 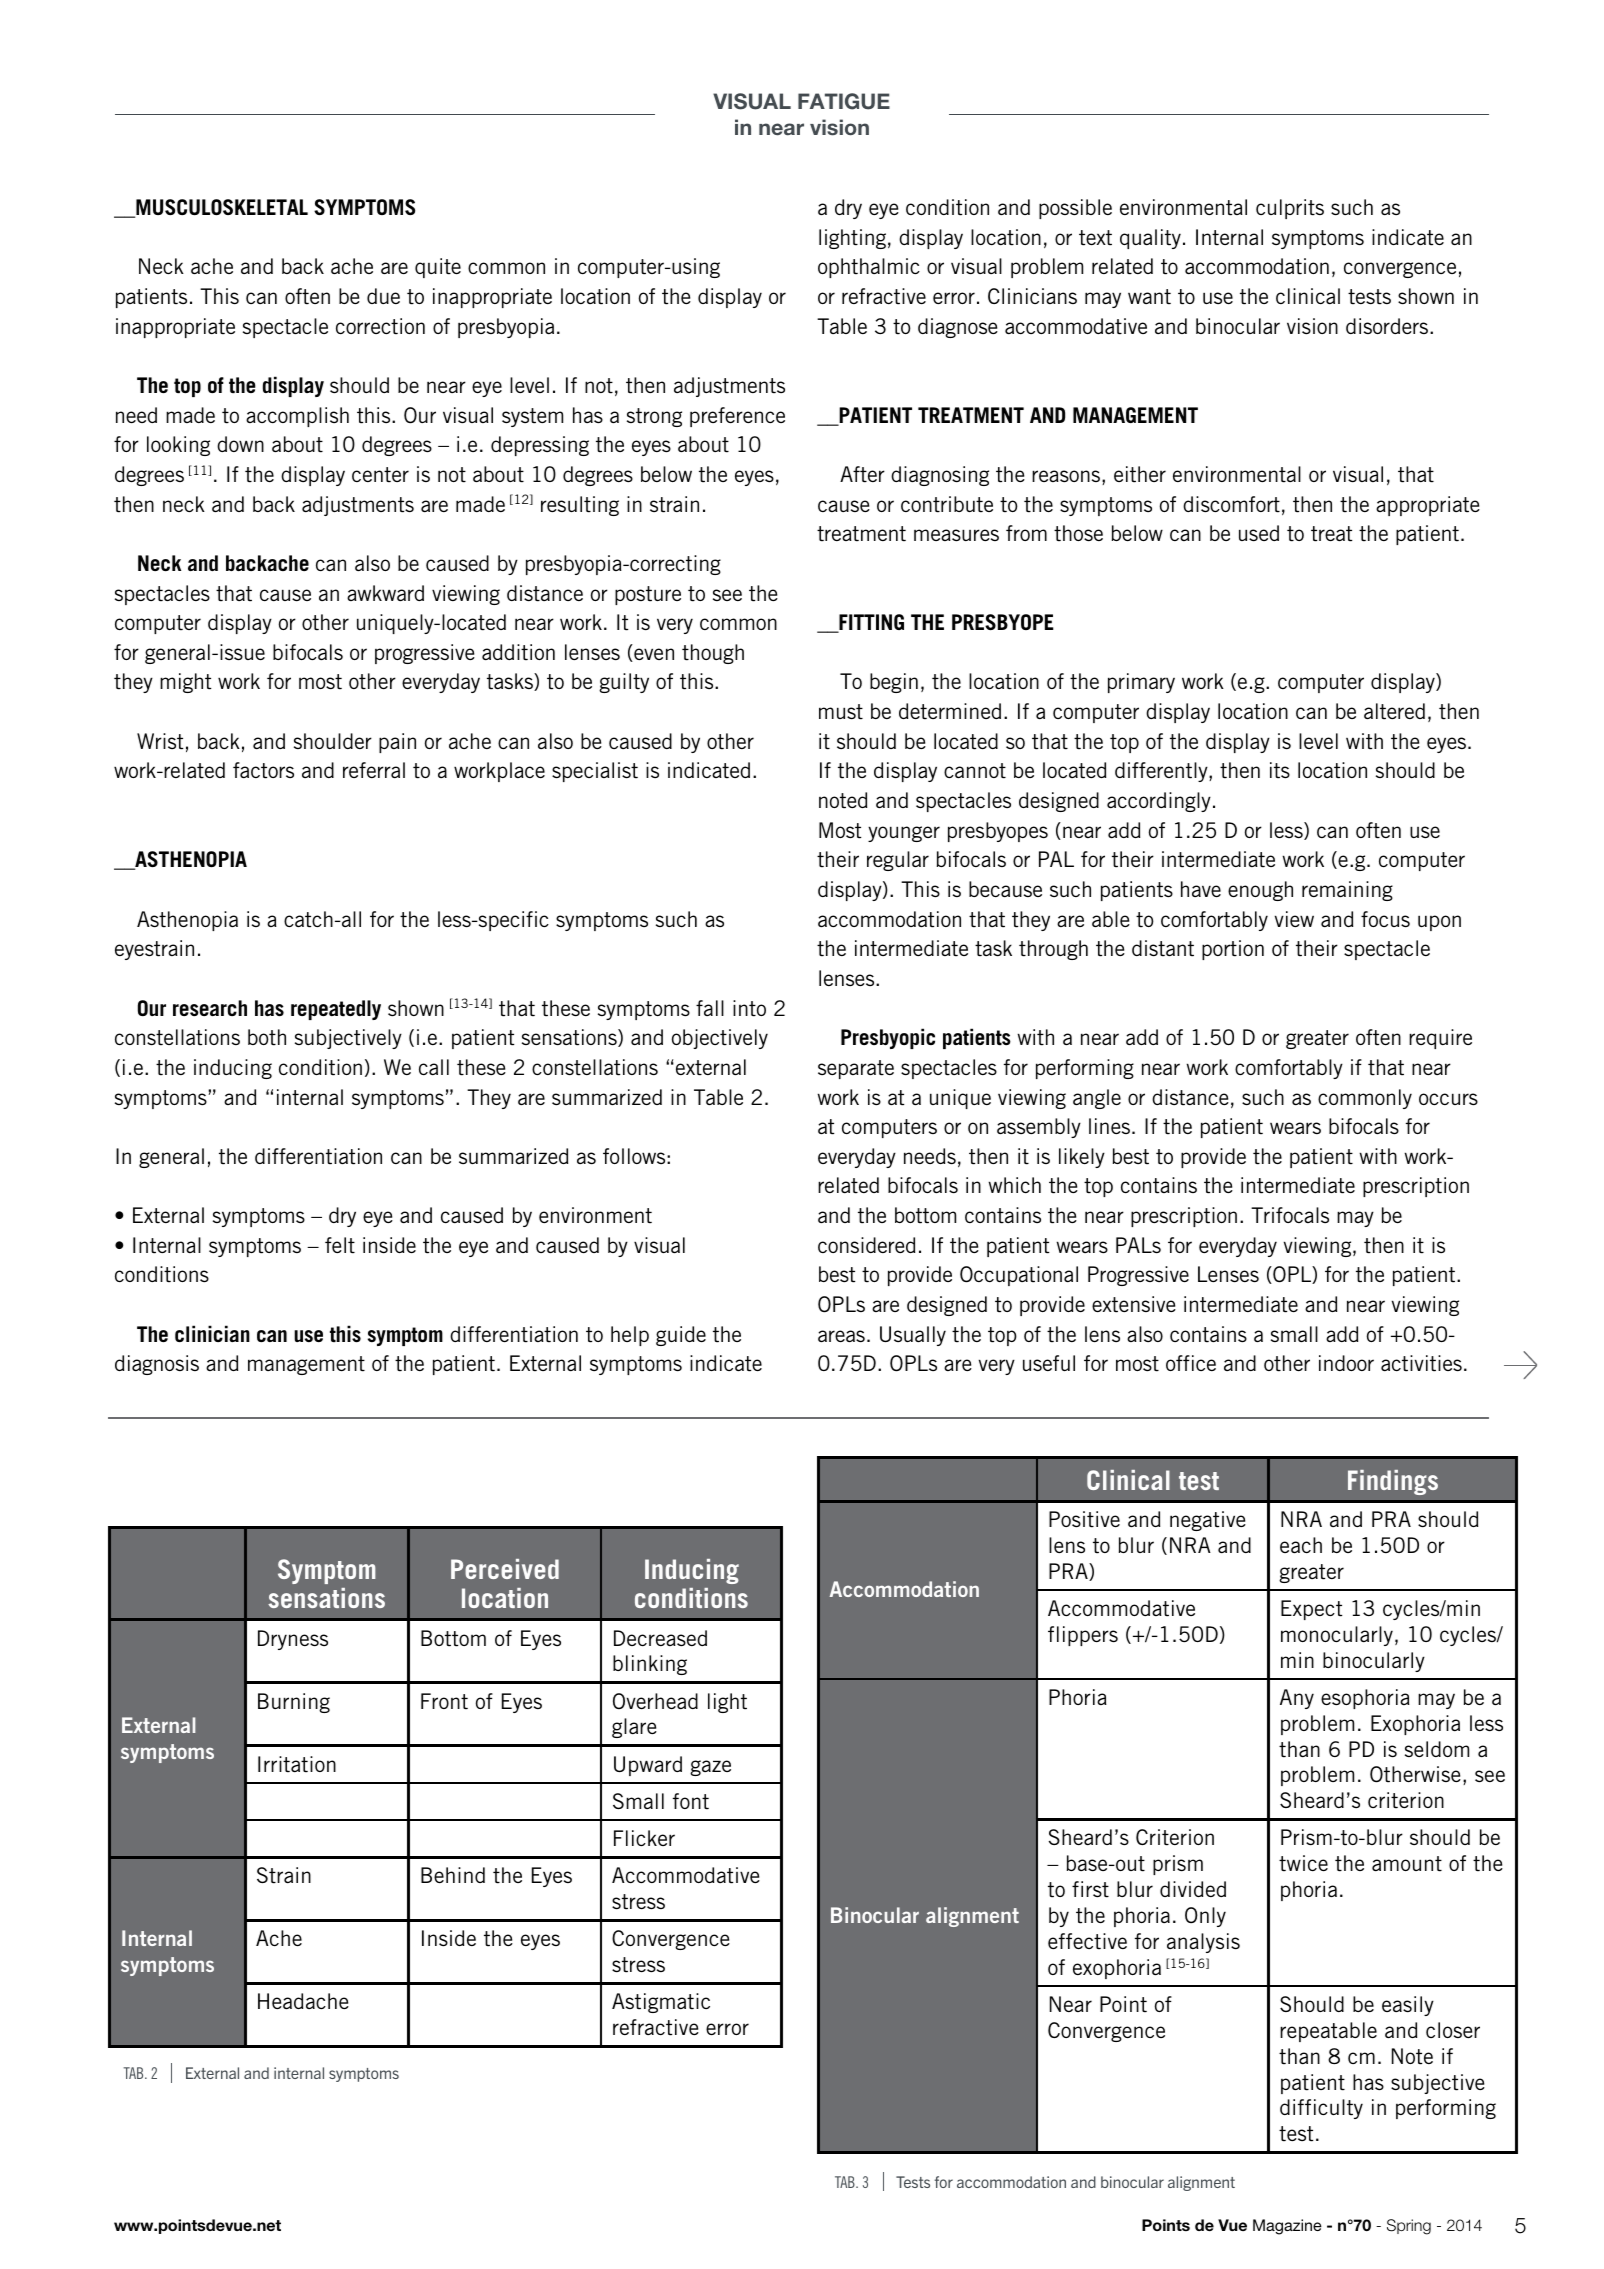 I want to click on Any, so click(x=1297, y=1699).
